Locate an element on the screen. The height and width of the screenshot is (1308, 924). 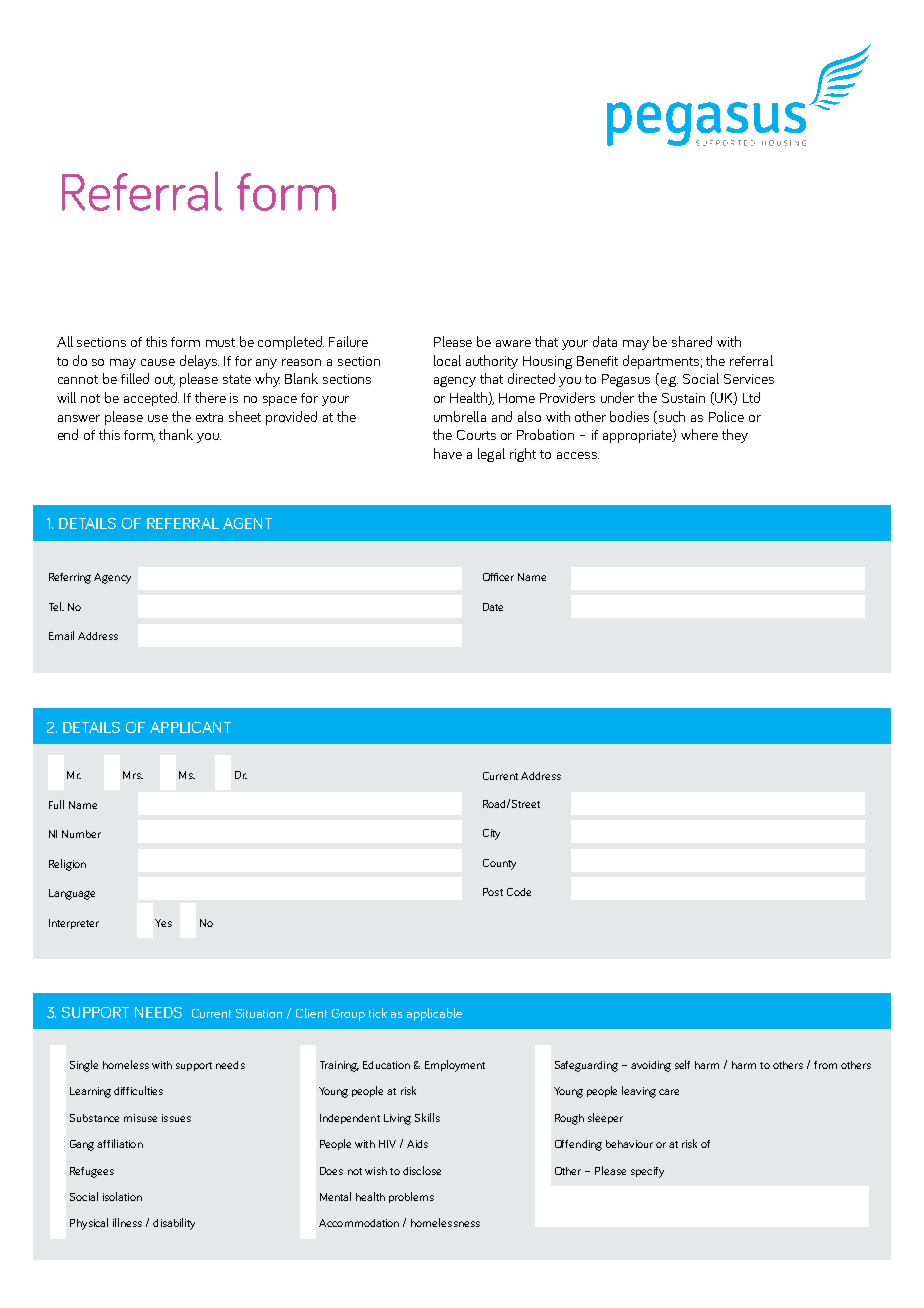
local is located at coordinates (447, 360).
